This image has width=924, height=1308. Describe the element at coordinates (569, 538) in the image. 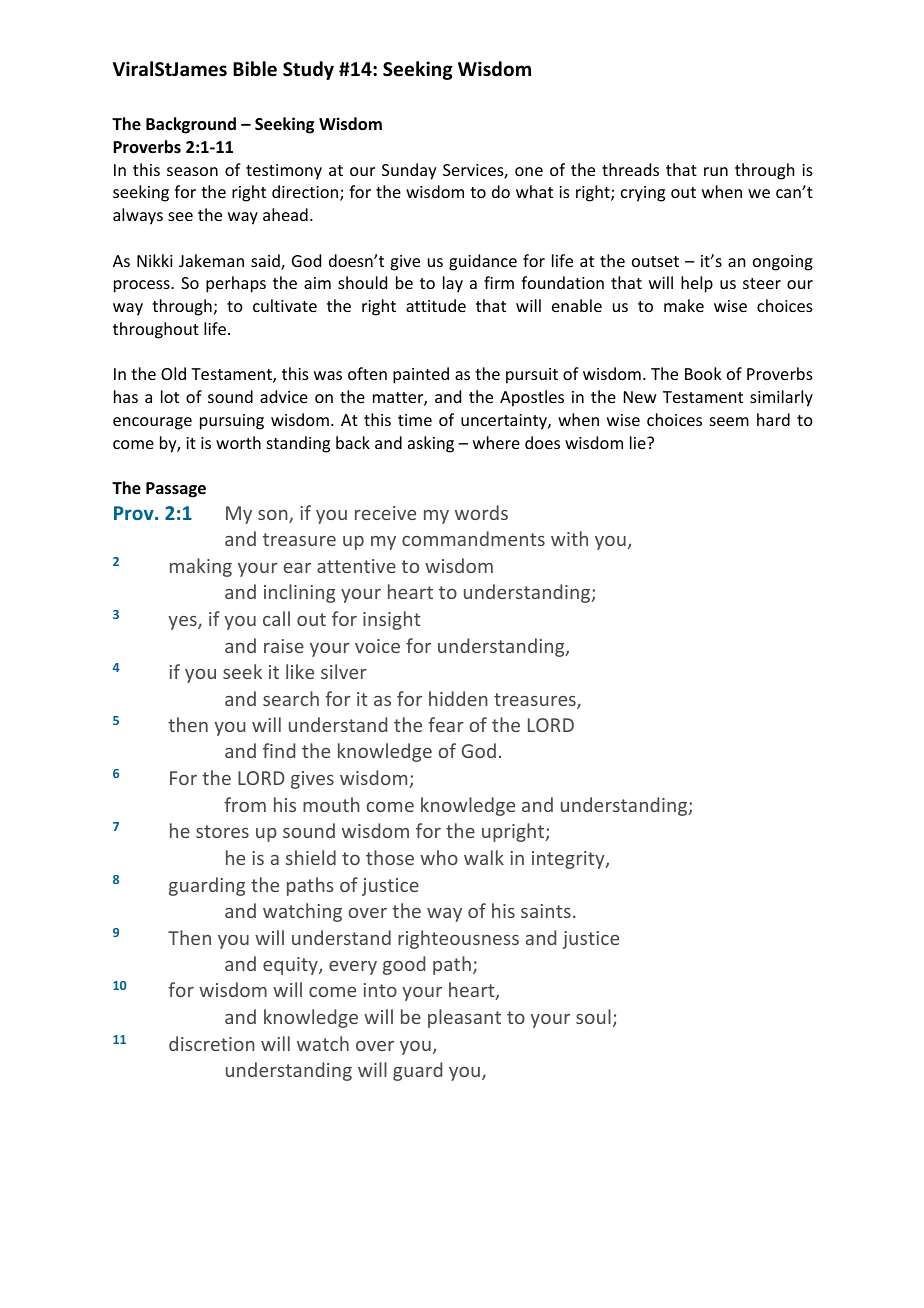

I see `with` at that location.
